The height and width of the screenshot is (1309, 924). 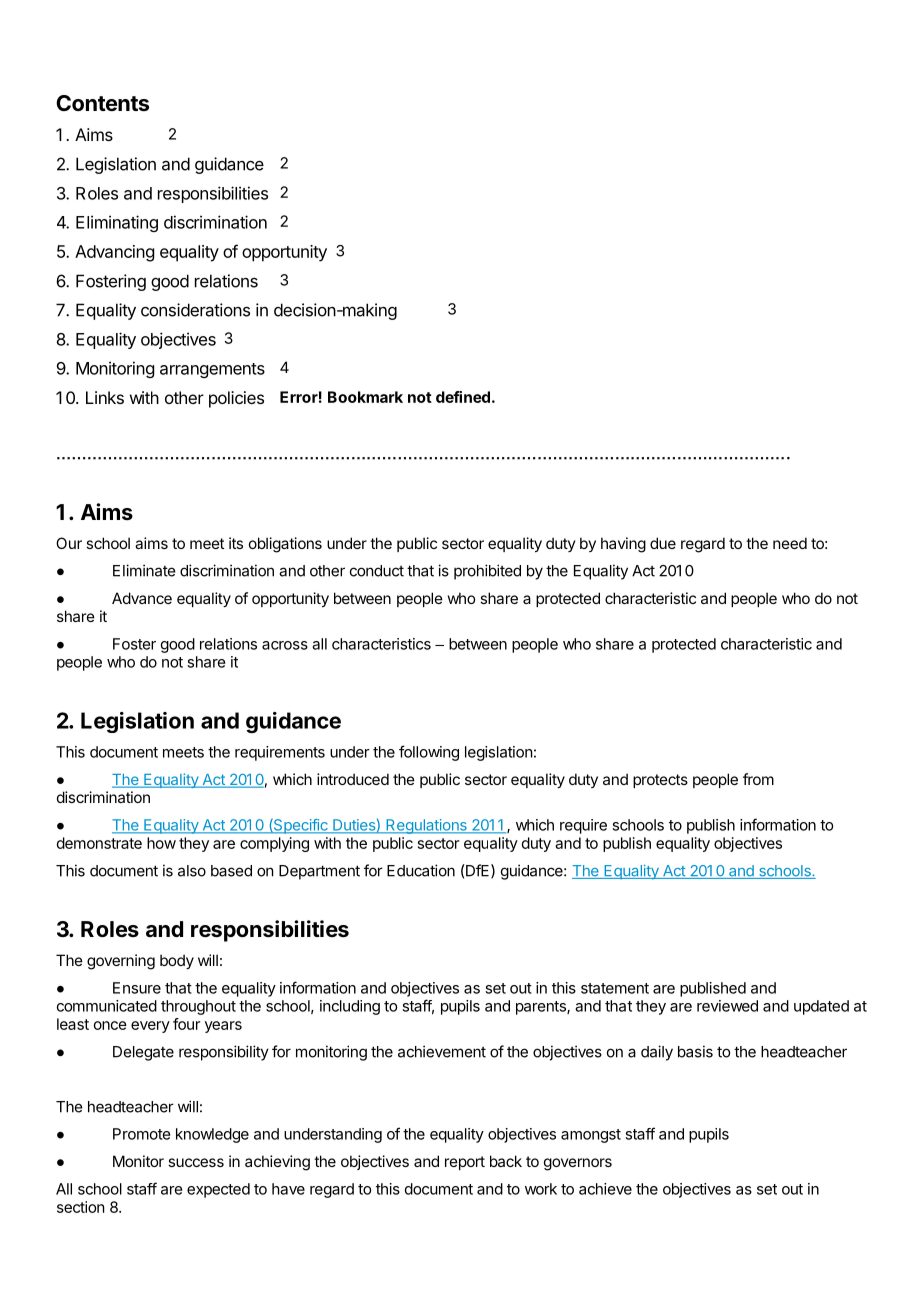 I want to click on defined, so click(x=463, y=397).
